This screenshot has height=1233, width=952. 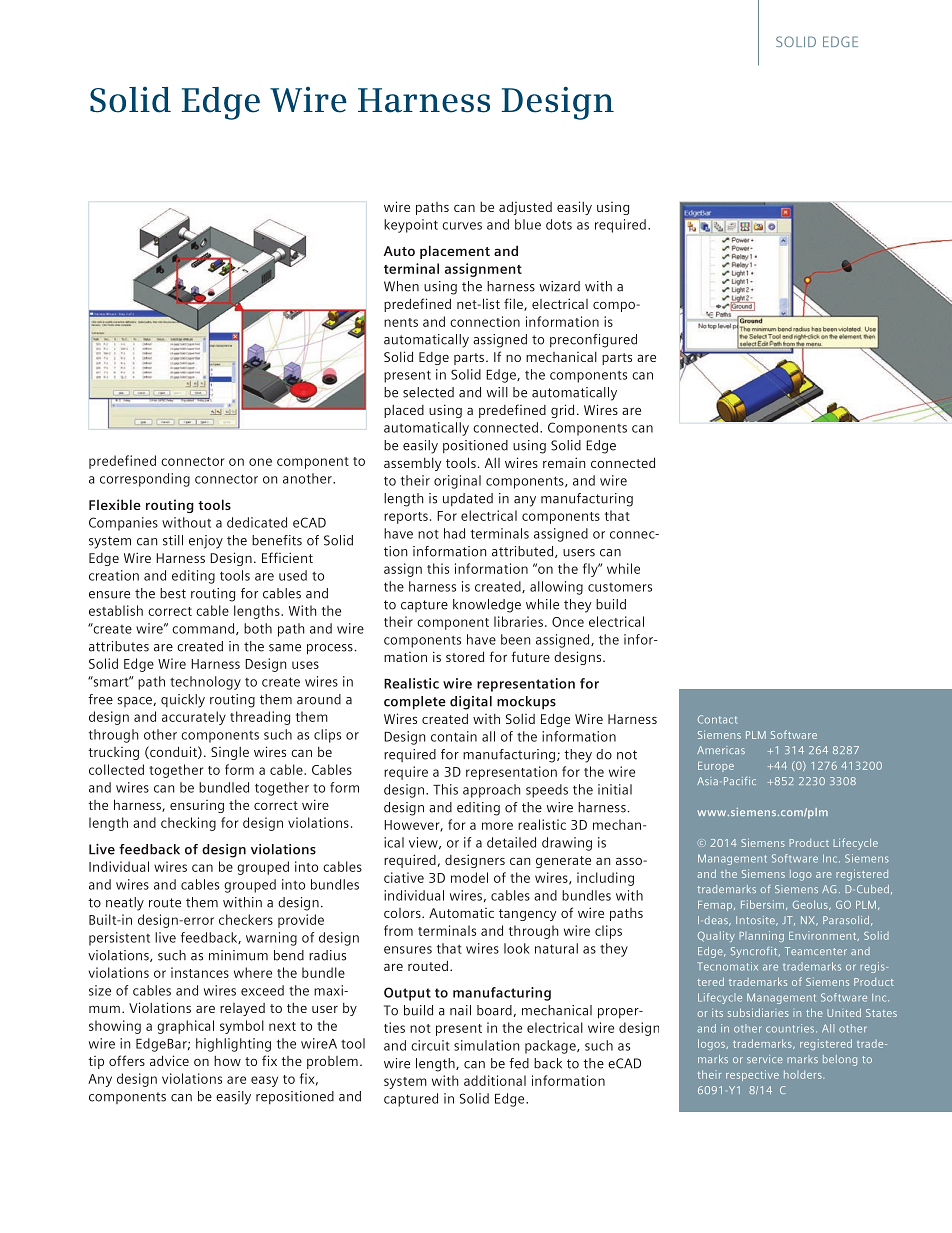 What do you see at coordinates (206, 542) in the screenshot?
I see `enjoy` at bounding box center [206, 542].
